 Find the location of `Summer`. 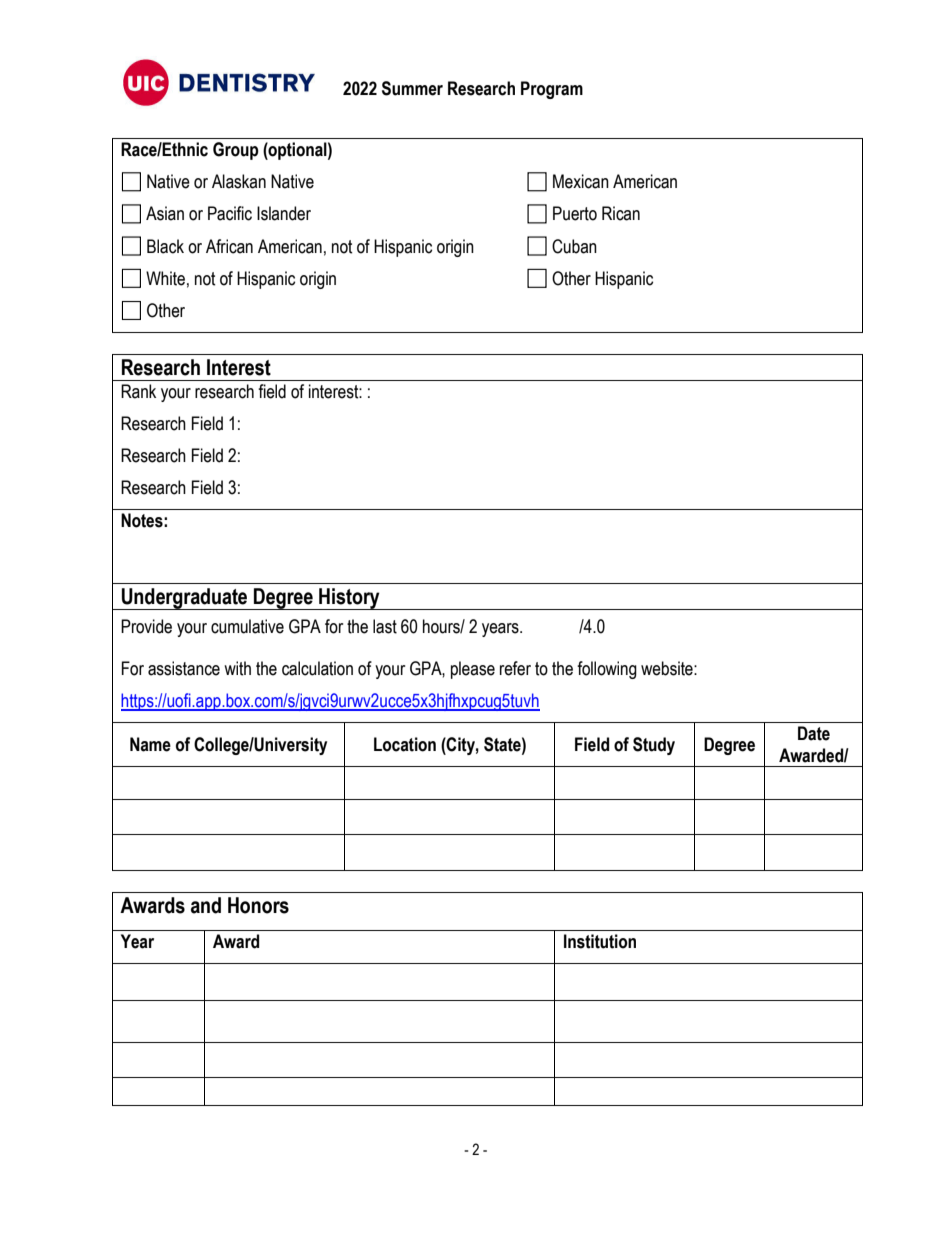

Summer is located at coordinates (412, 88).
